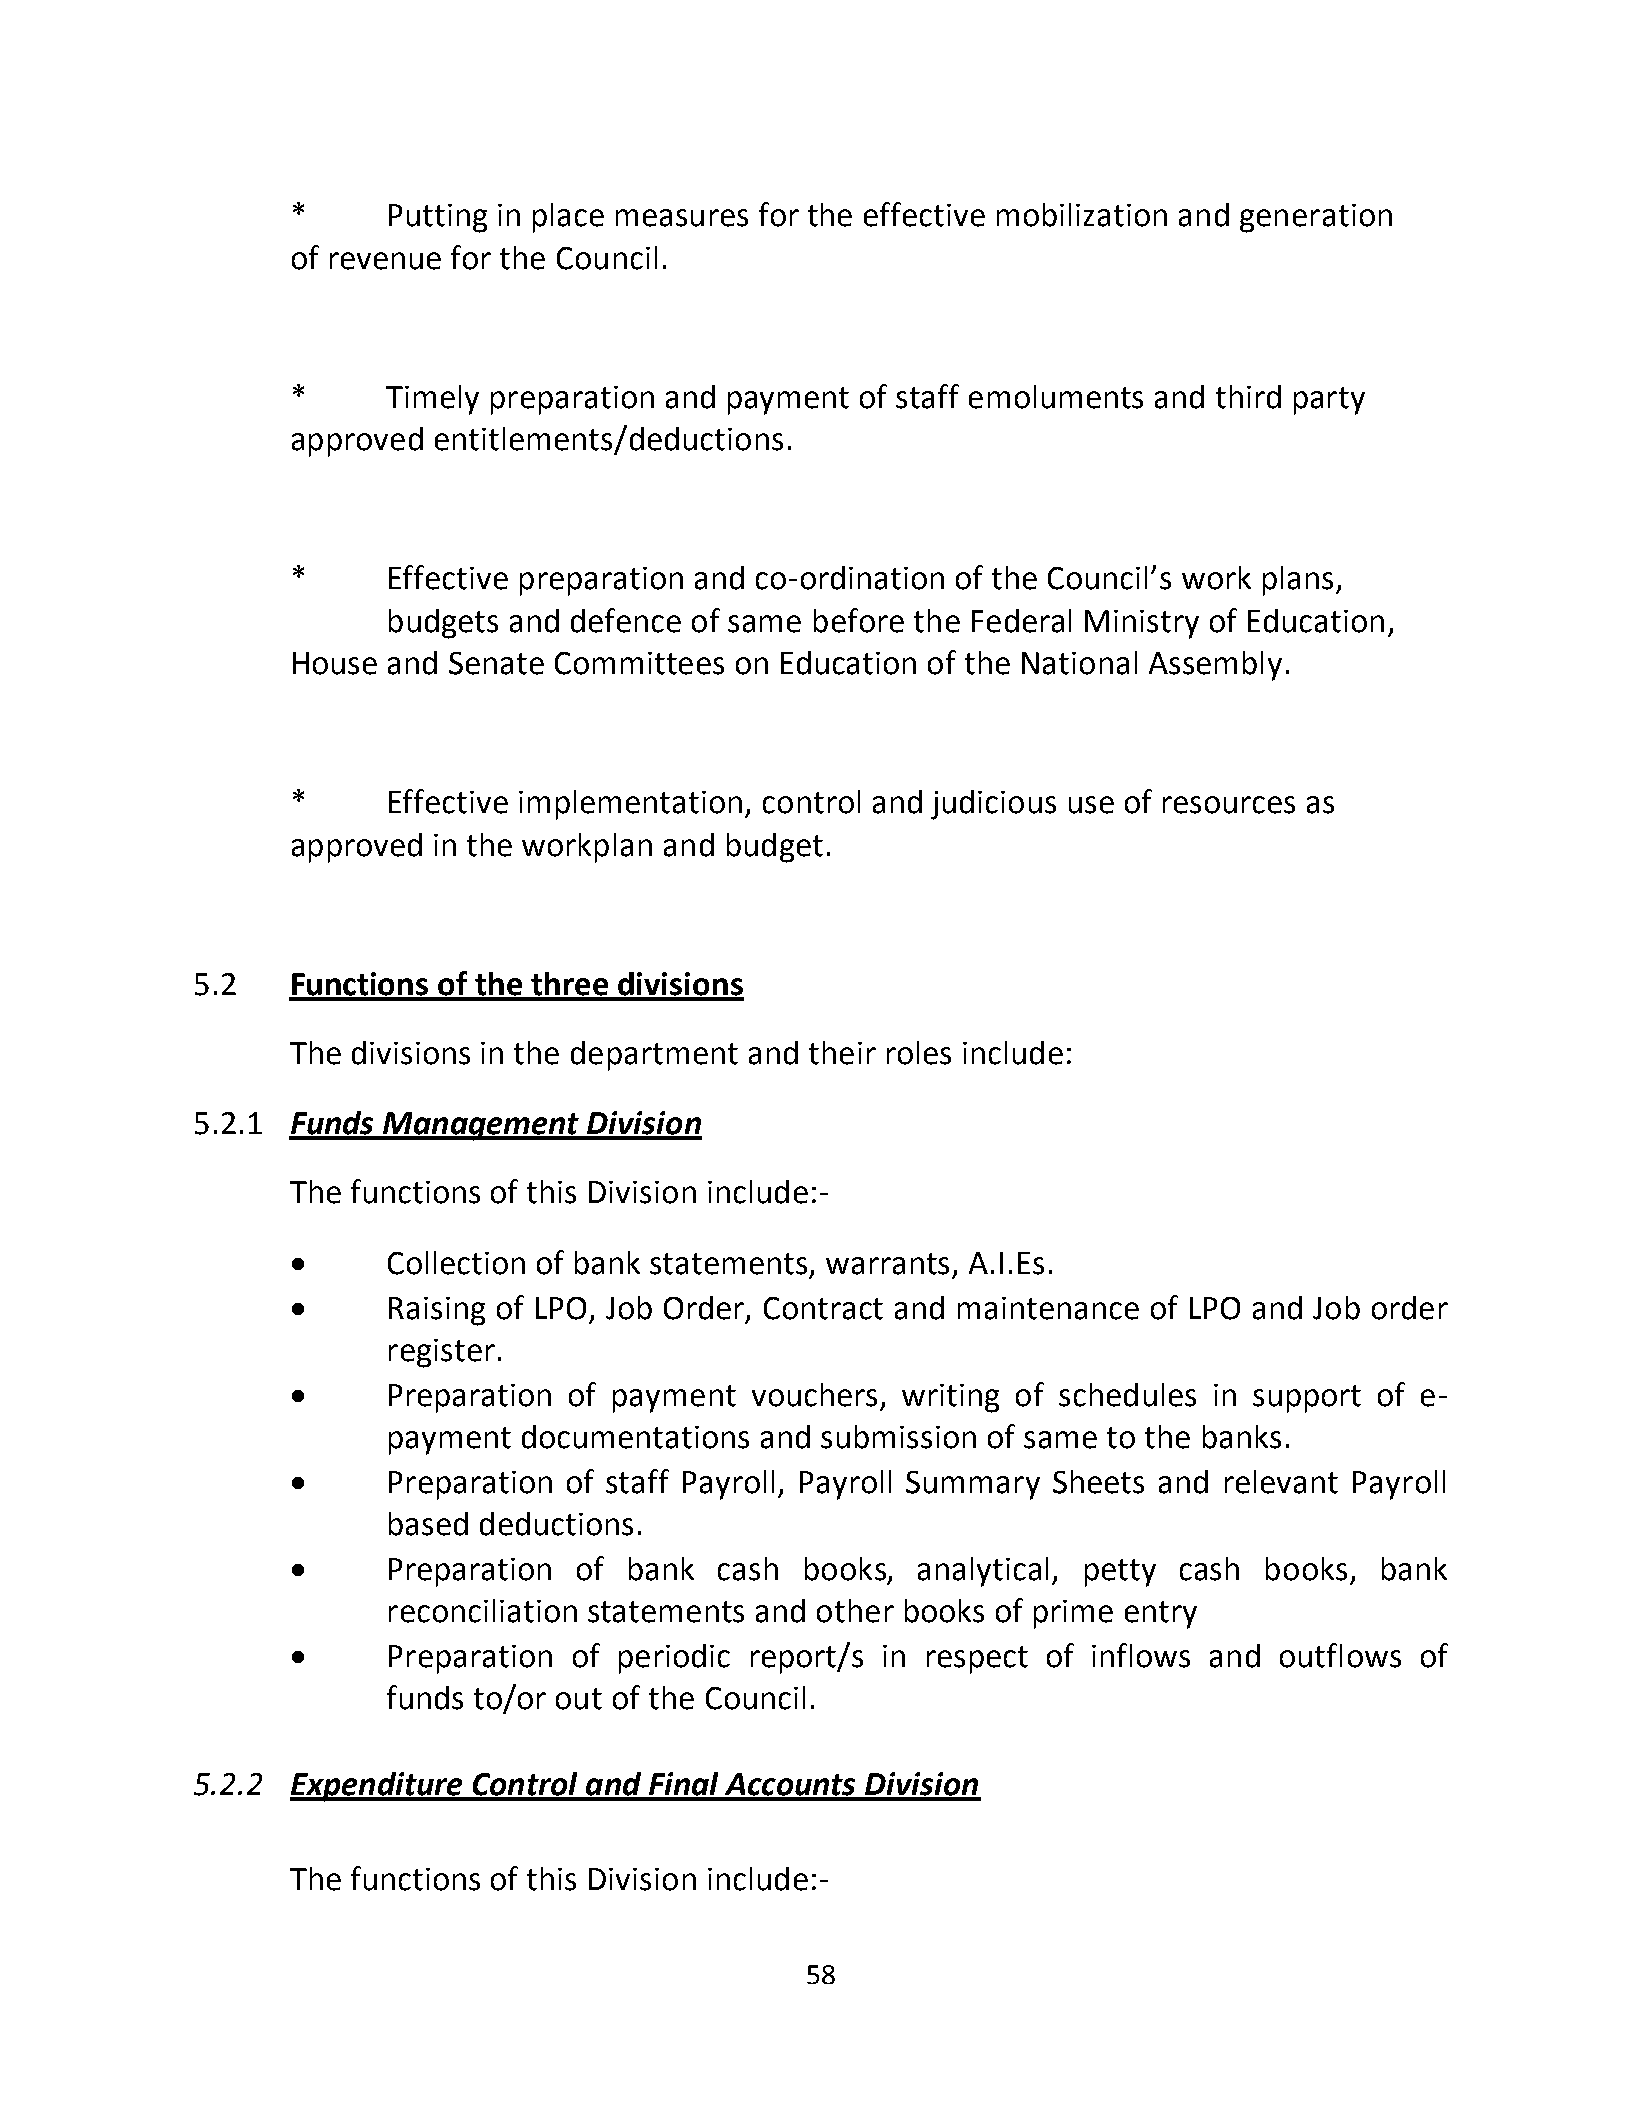 Image resolution: width=1642 pixels, height=2125 pixels. Describe the element at coordinates (1229, 805) in the screenshot. I see `resources` at that location.
